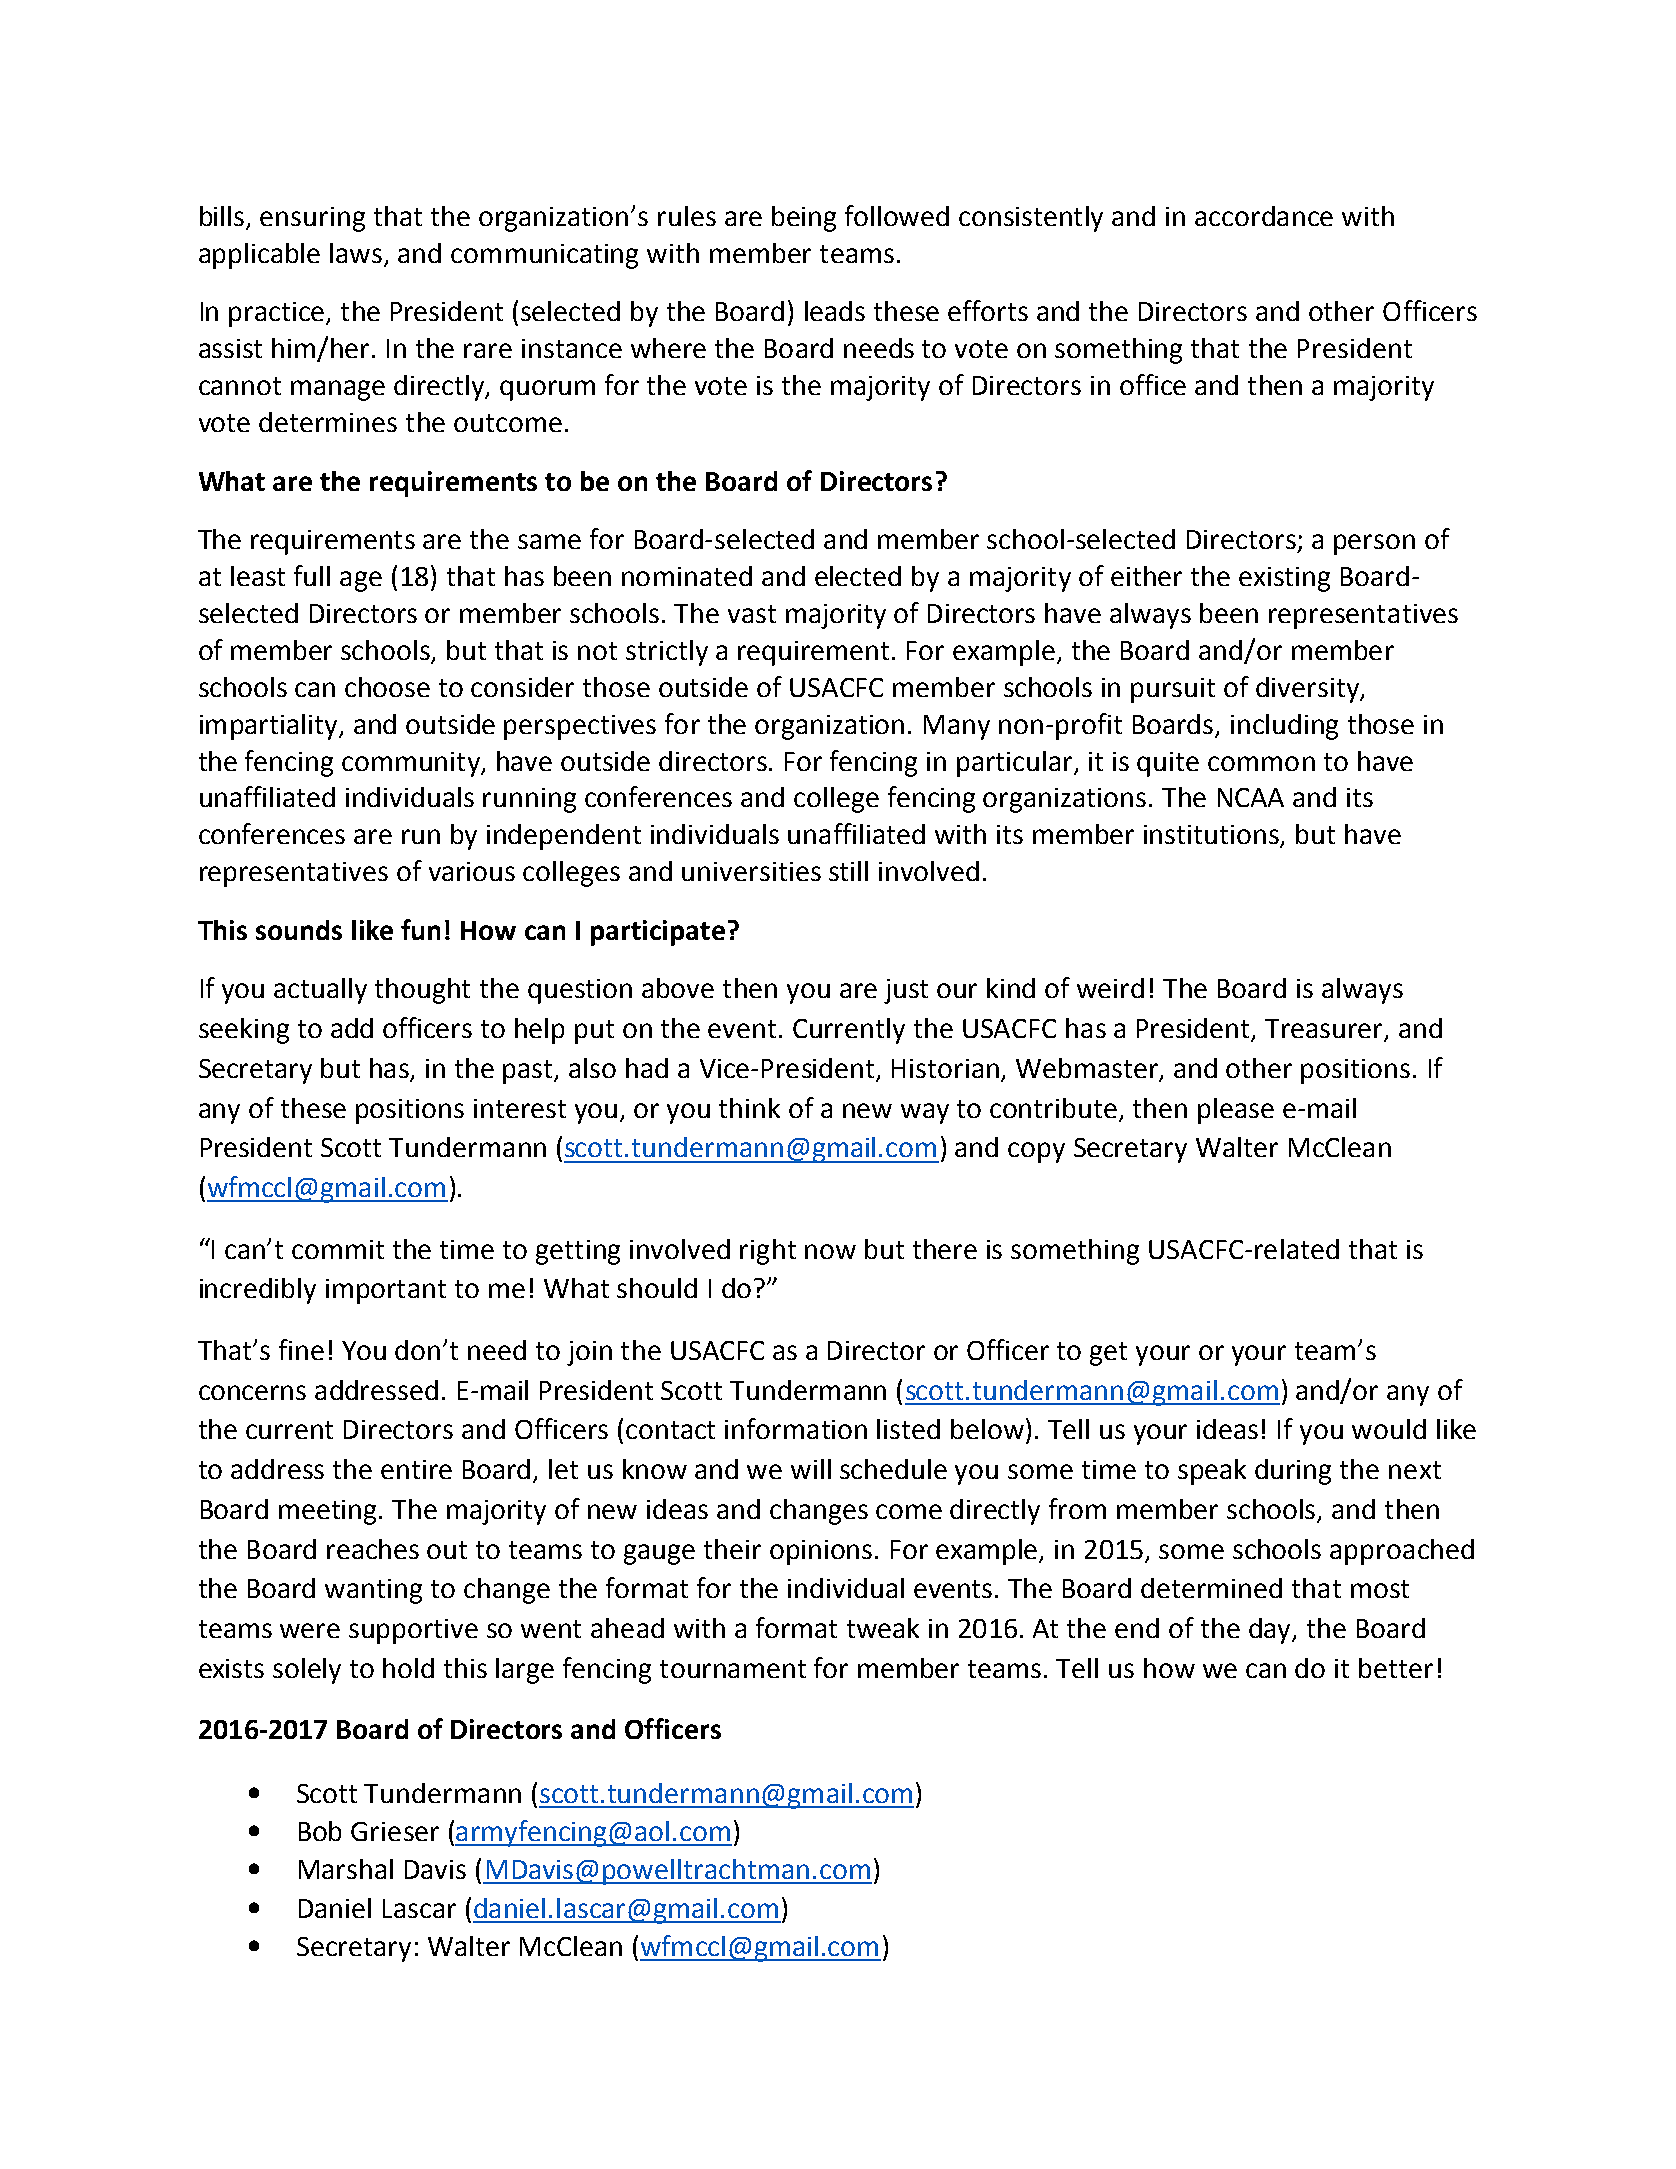 The image size is (1676, 2169). Describe the element at coordinates (357, 254) in the image. I see `laws` at that location.
